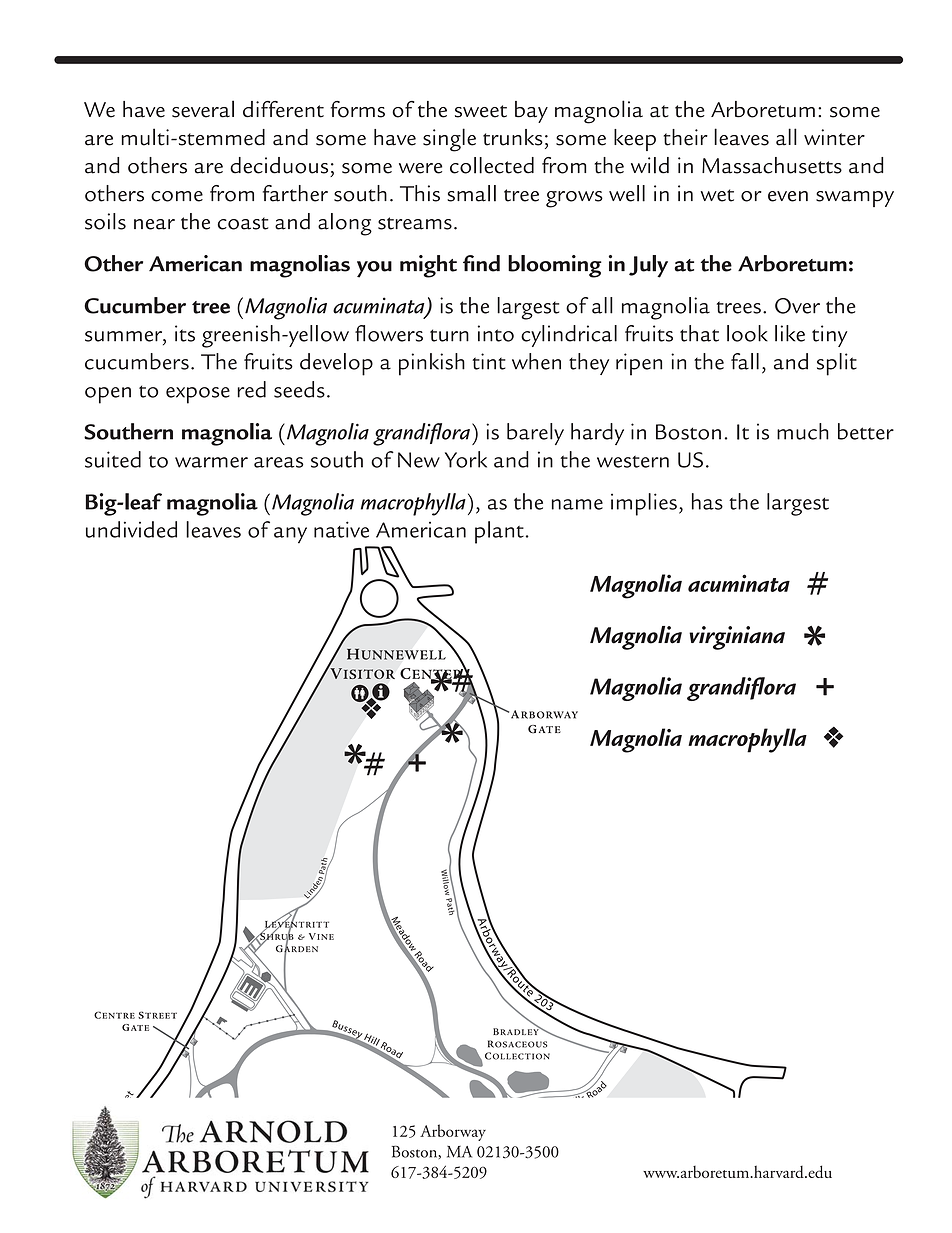 This screenshot has height=1233, width=952. I want to click on might, so click(428, 266).
